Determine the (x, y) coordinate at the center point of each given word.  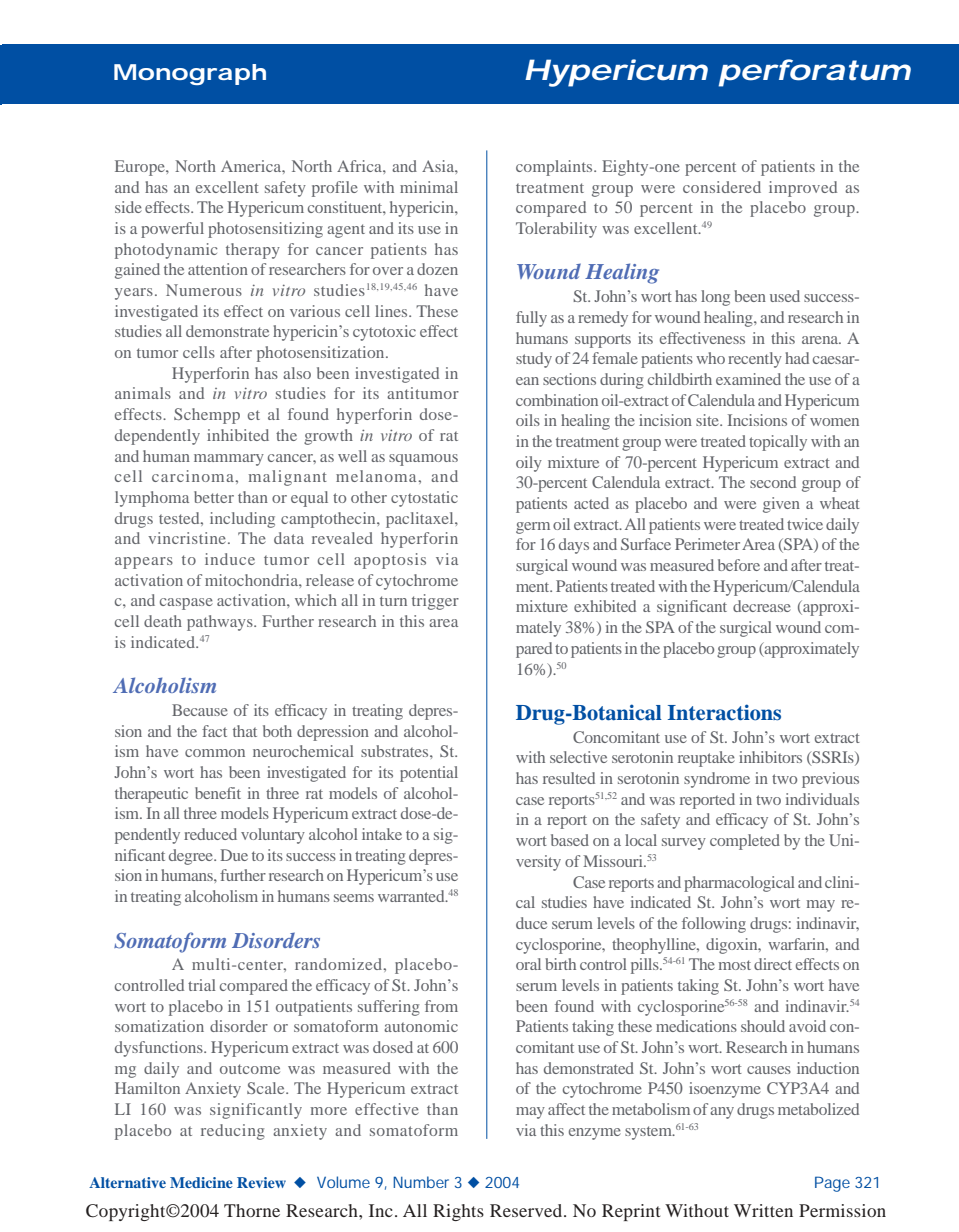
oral (528, 964)
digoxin (733, 946)
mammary (229, 460)
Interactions (724, 712)
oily (529, 464)
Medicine (201, 1182)
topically (778, 443)
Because (200, 710)
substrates (396, 751)
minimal (429, 187)
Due (234, 855)
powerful (172, 230)
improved (803, 189)
